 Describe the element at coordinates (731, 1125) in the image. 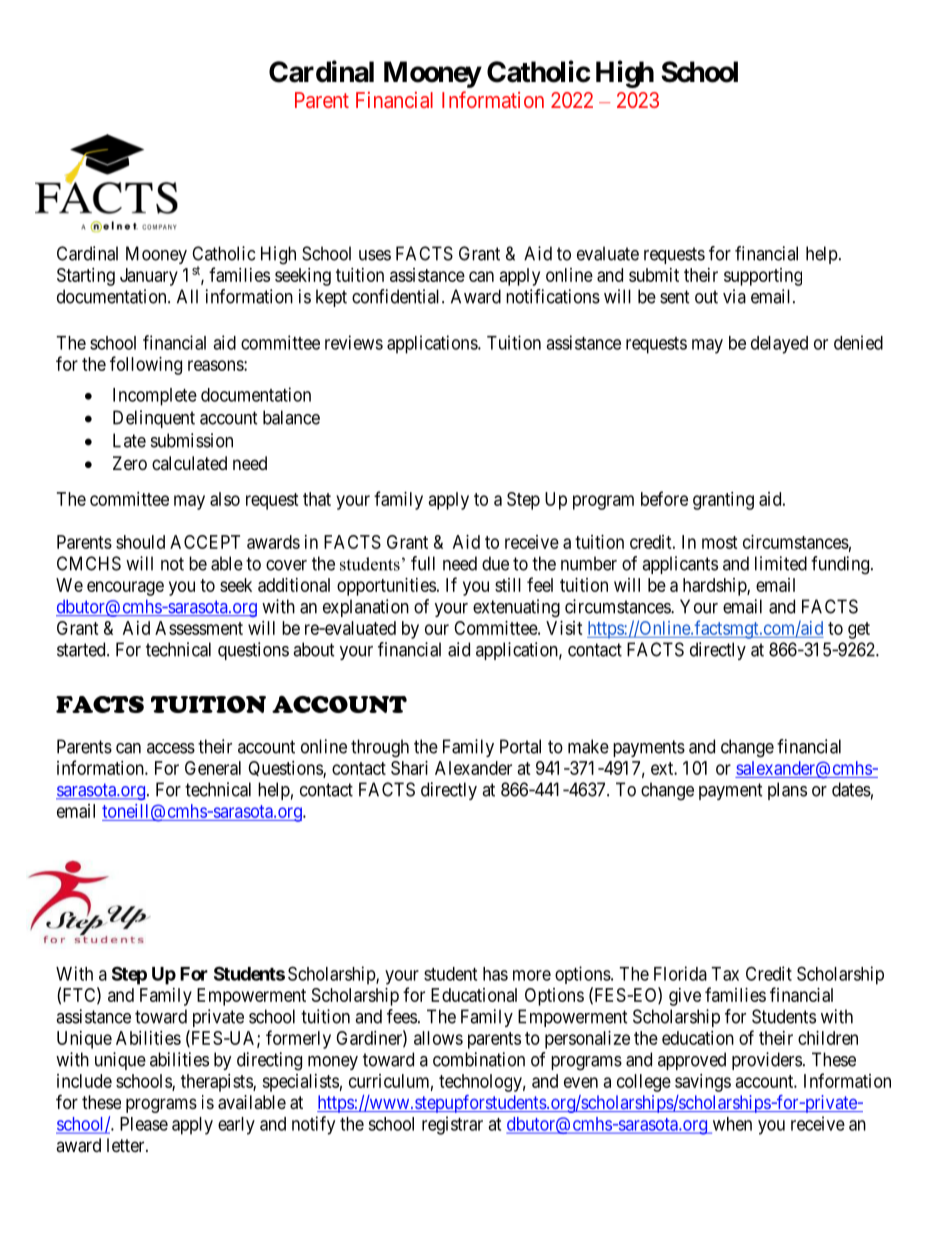

I see `when` at that location.
